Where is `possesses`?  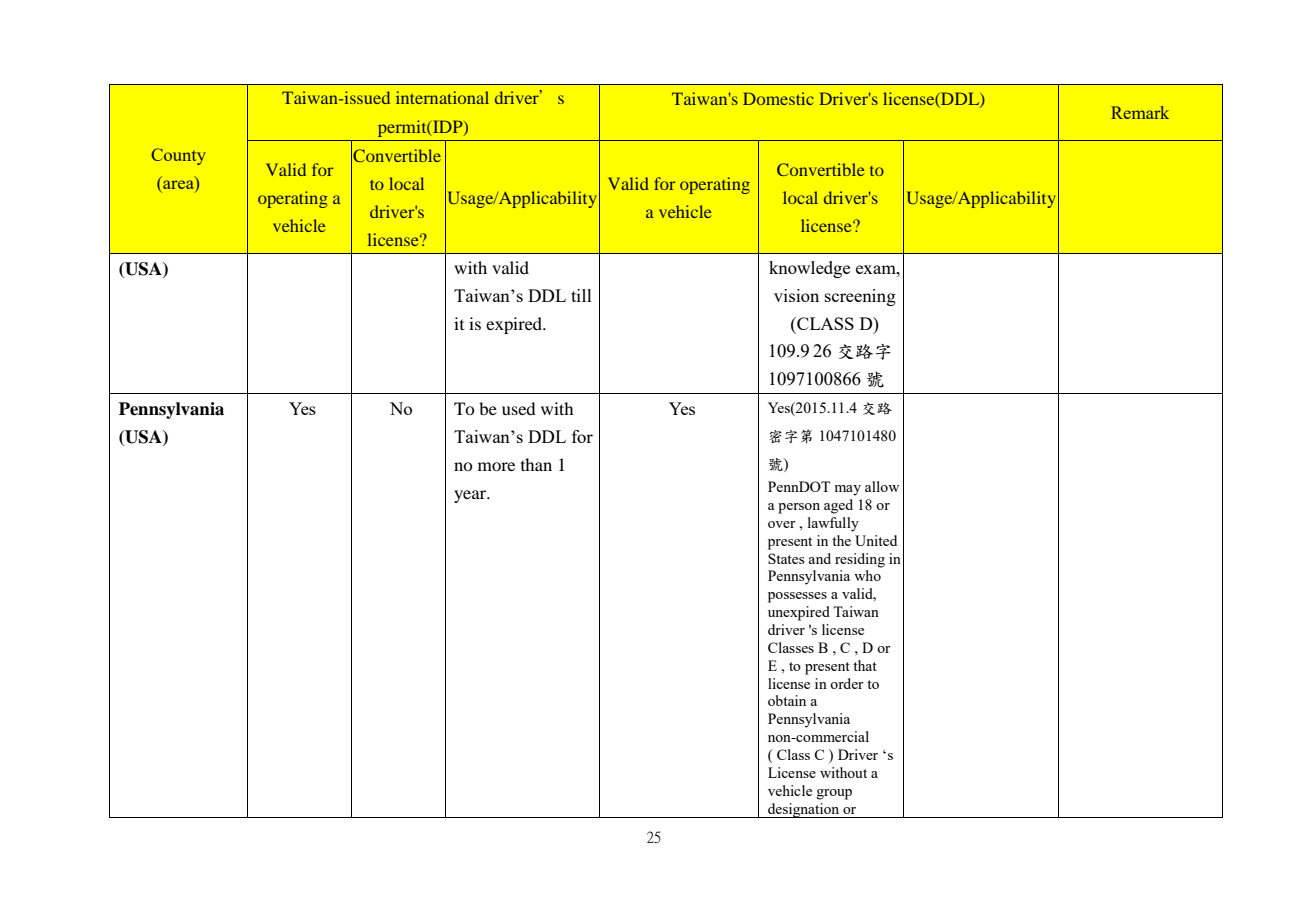 possesses is located at coordinates (797, 597).
